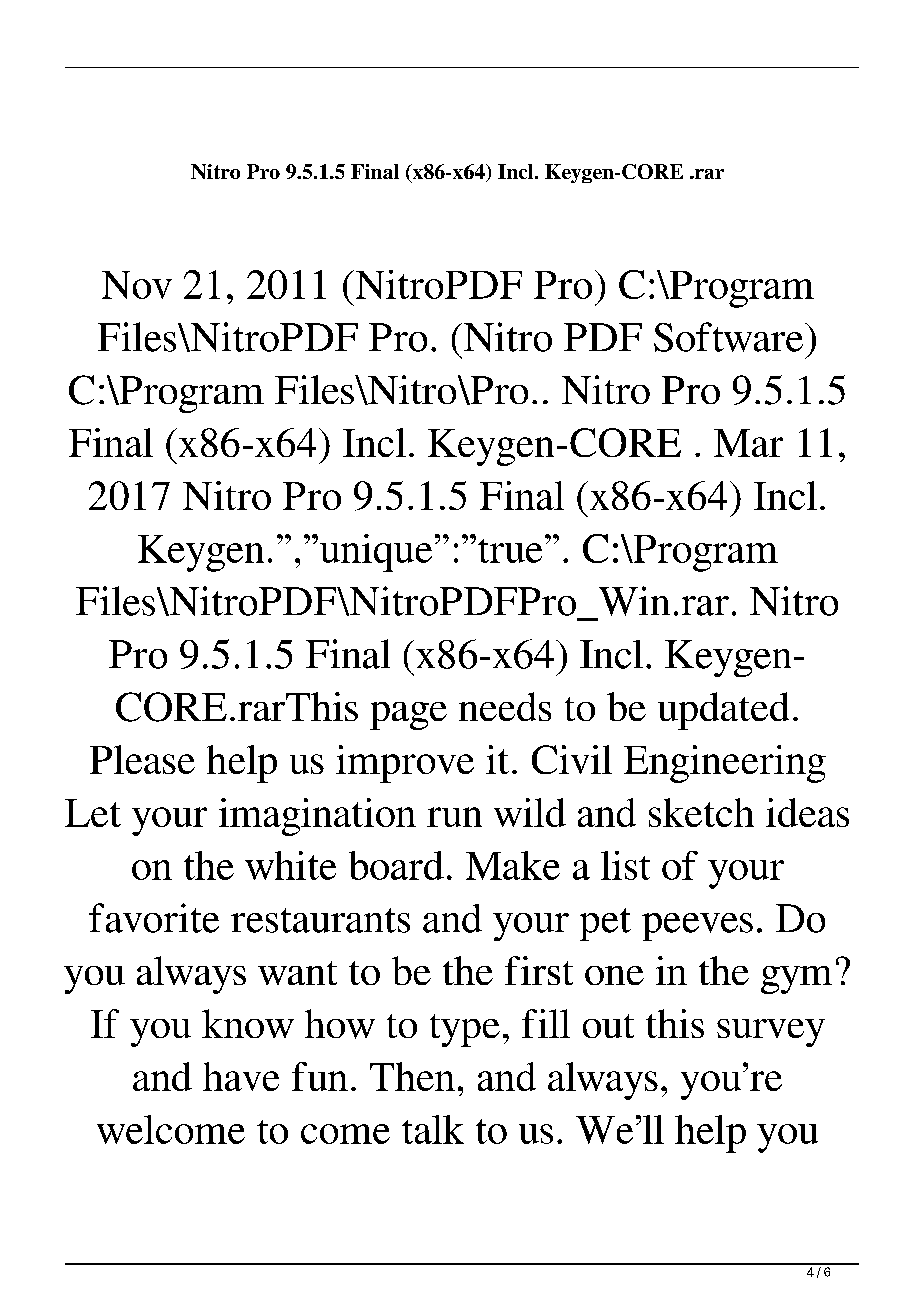  I want to click on updated, so click(723, 711).
